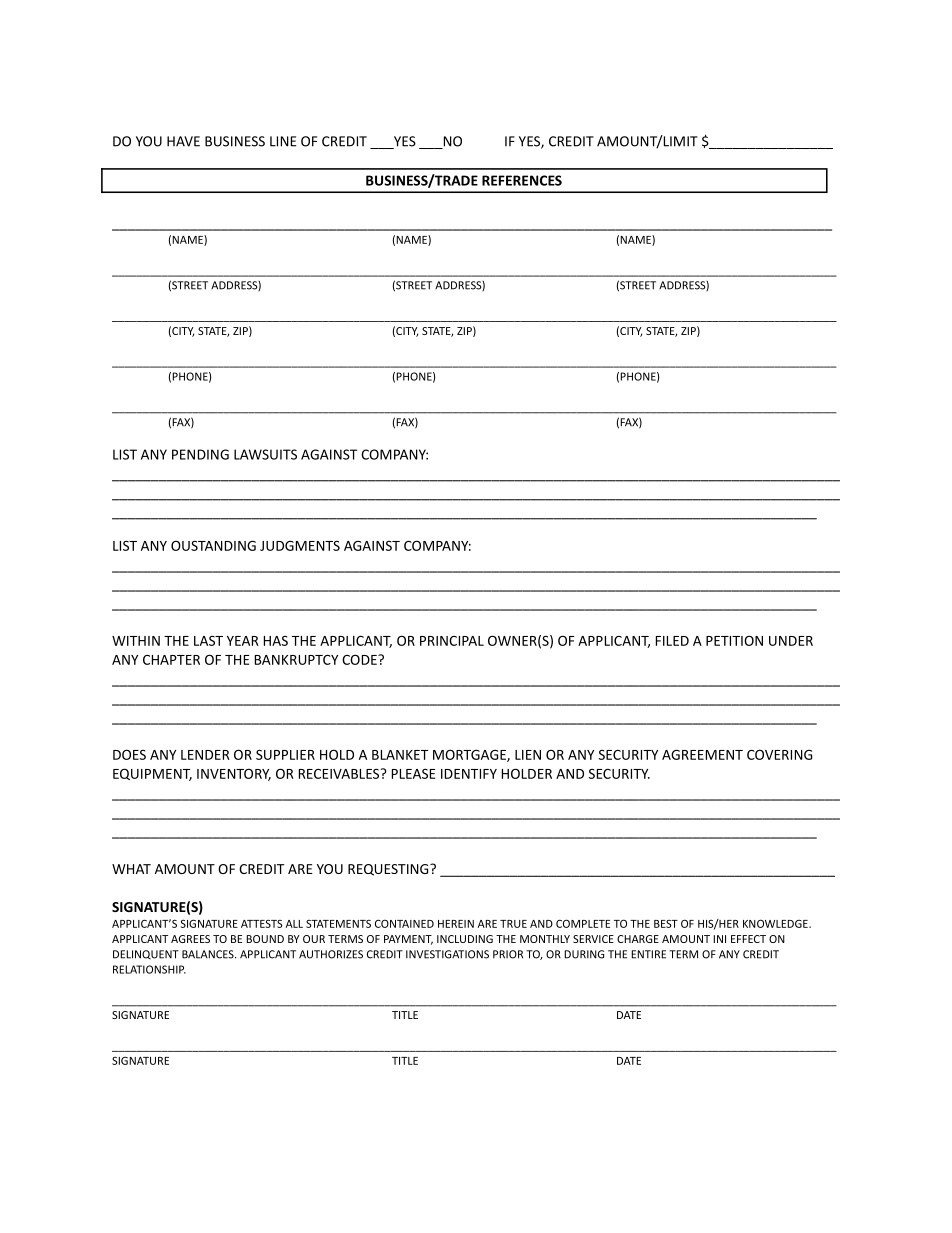  Describe the element at coordinates (300, 546) in the page. I see `JUDGMENTS` at that location.
